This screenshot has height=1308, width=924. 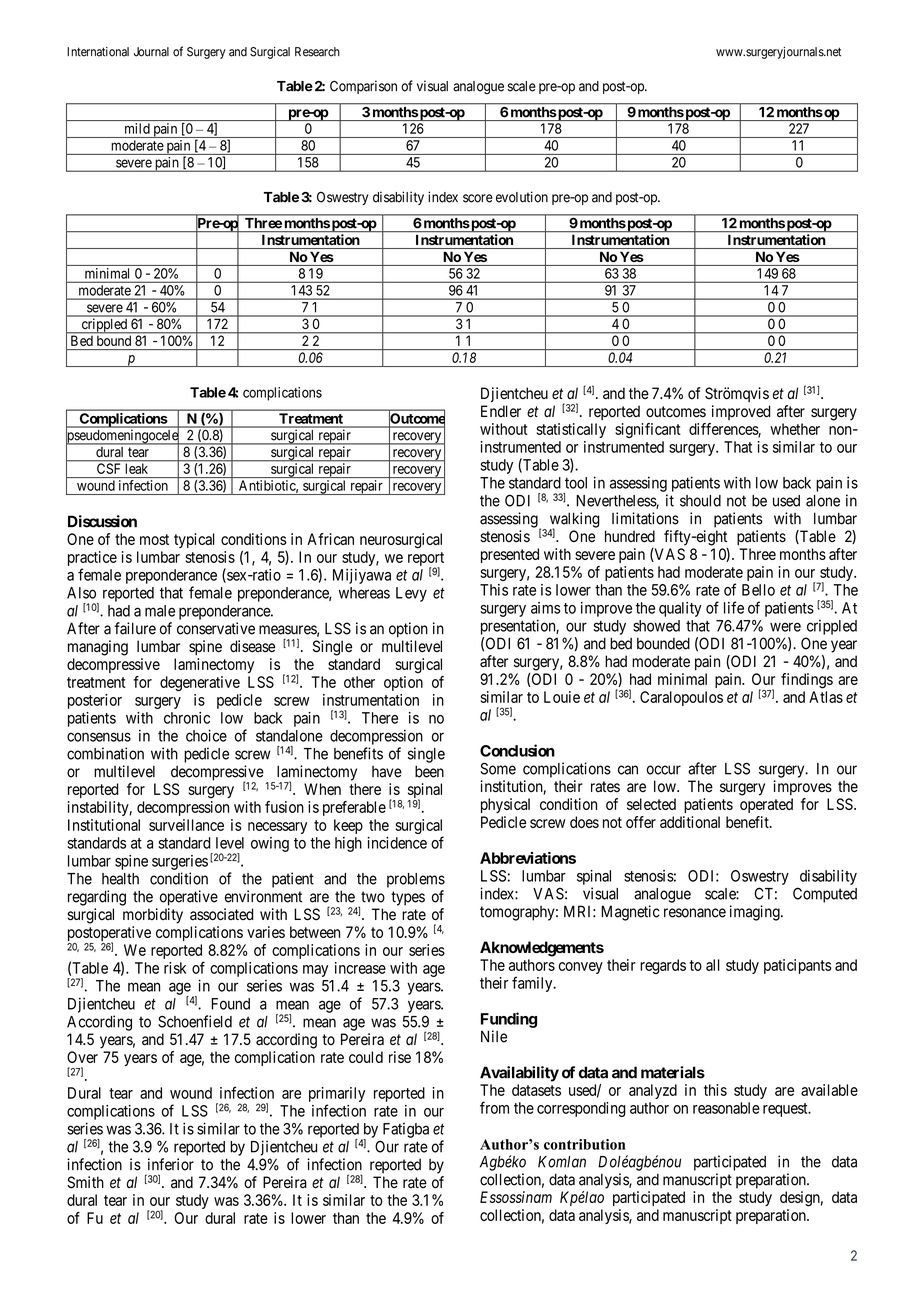 What do you see at coordinates (171, 1164) in the screenshot?
I see `inferior` at bounding box center [171, 1164].
